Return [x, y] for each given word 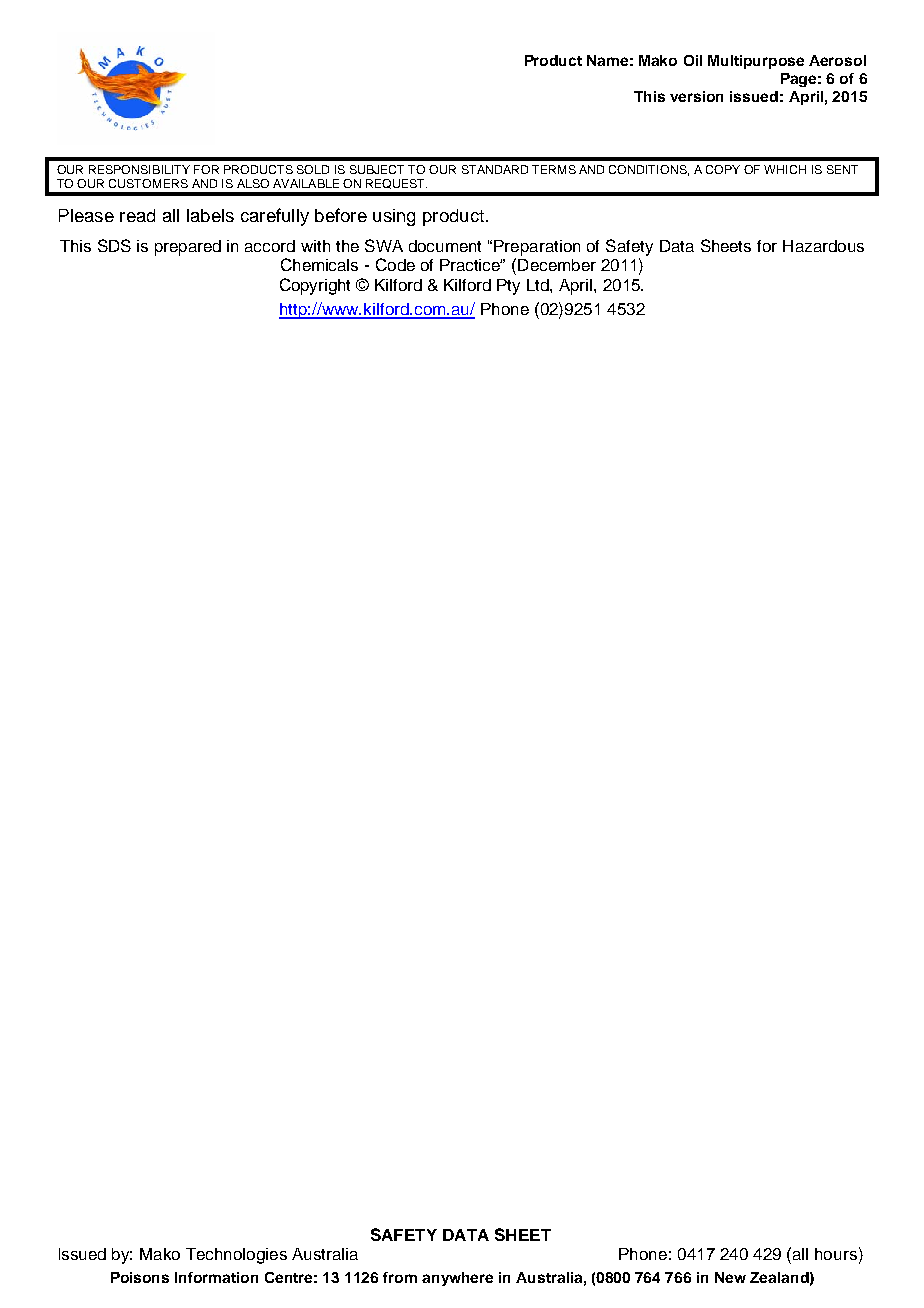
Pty [508, 287]
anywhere [457, 1279]
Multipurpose [756, 62]
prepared [188, 248]
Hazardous [823, 246]
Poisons [140, 1277]
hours [836, 1254]
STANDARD [495, 169]
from [400, 1277]
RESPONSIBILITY [139, 169]
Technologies [236, 1256]
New [730, 1277]
